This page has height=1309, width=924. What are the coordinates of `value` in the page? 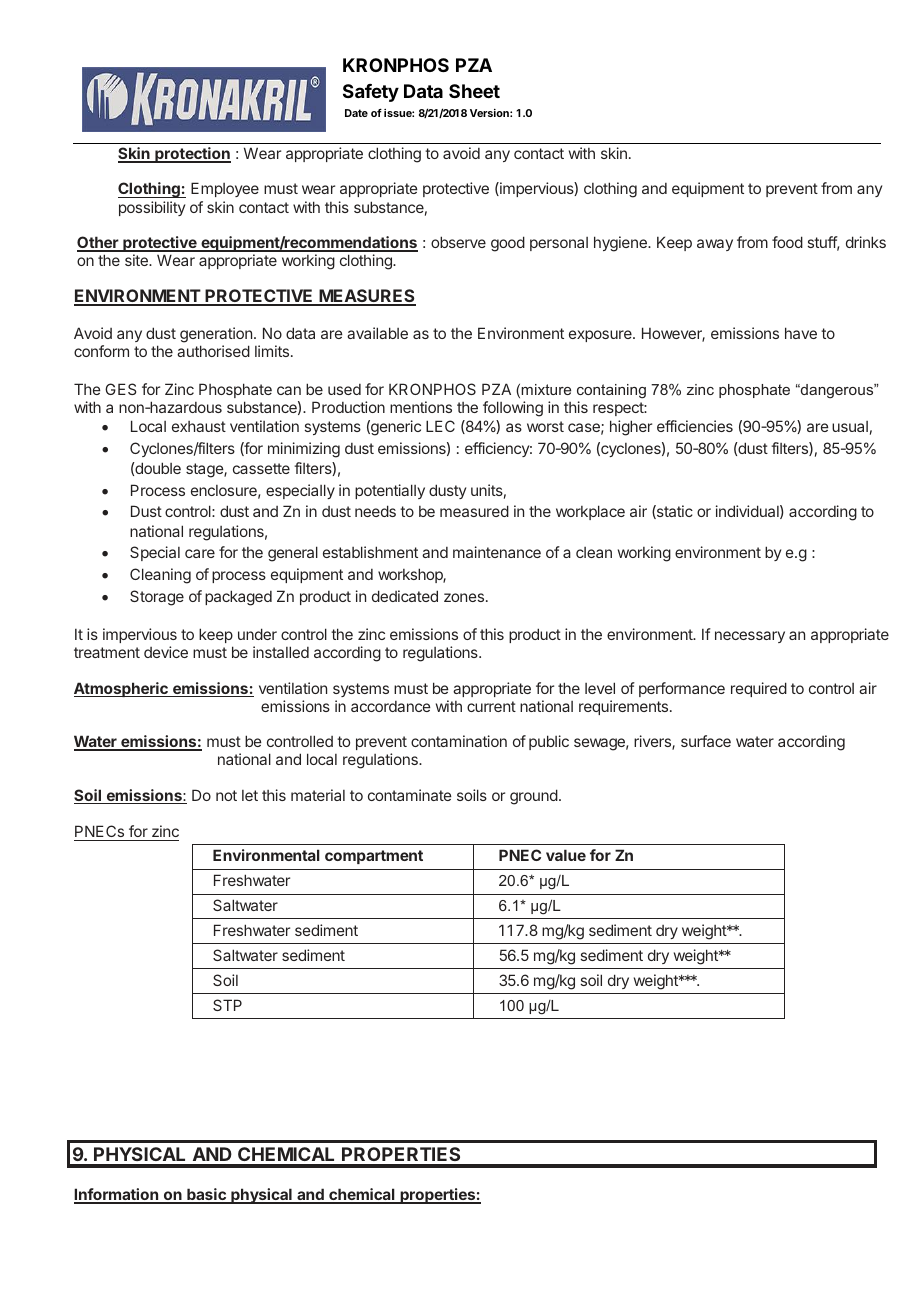 It's located at (566, 855).
